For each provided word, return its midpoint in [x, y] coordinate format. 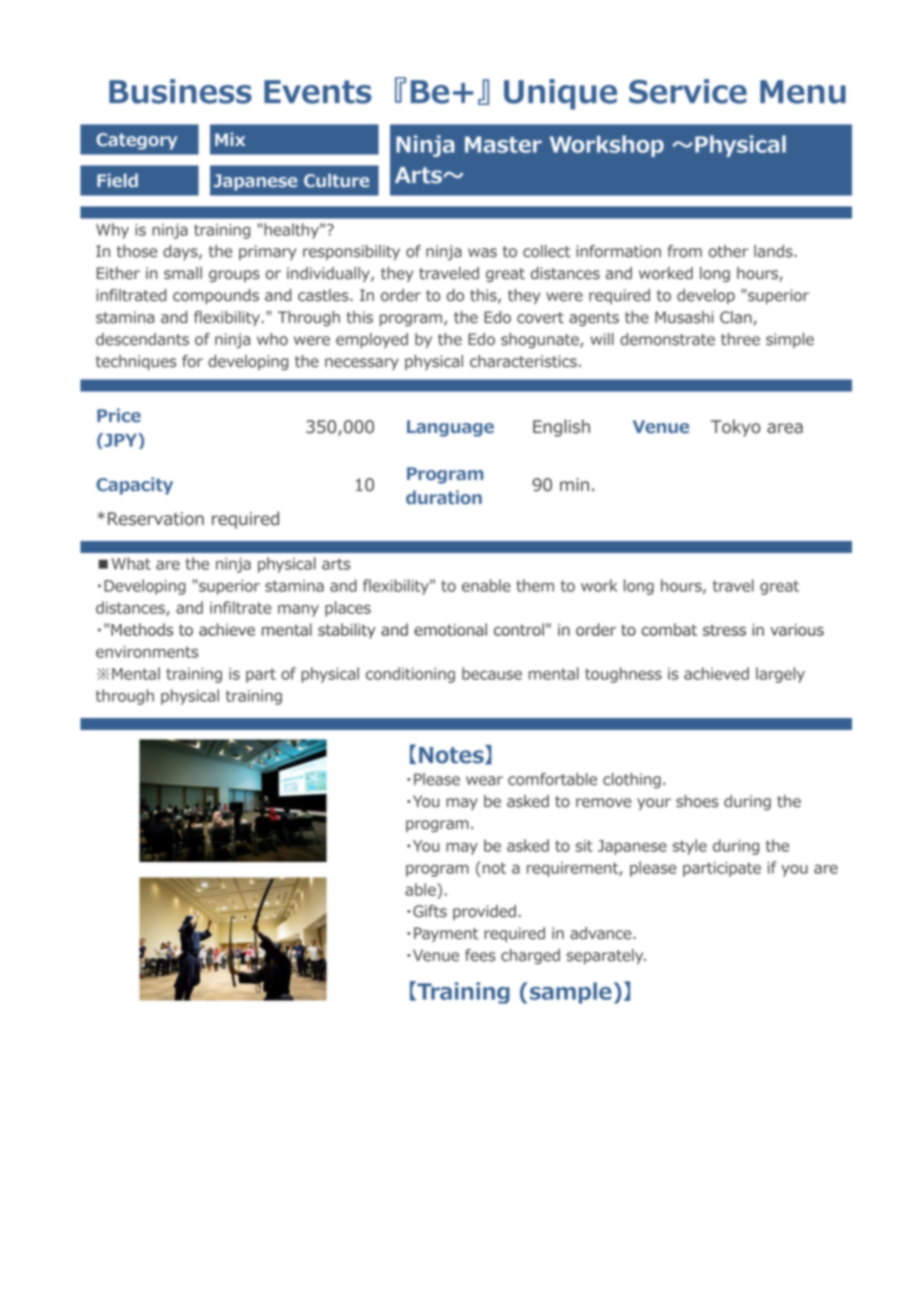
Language [450, 428]
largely [780, 675]
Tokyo [736, 428]
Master [503, 144]
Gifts [430, 911]
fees [480, 955]
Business [180, 91]
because [492, 673]
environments [147, 652]
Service [688, 91]
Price [119, 415]
